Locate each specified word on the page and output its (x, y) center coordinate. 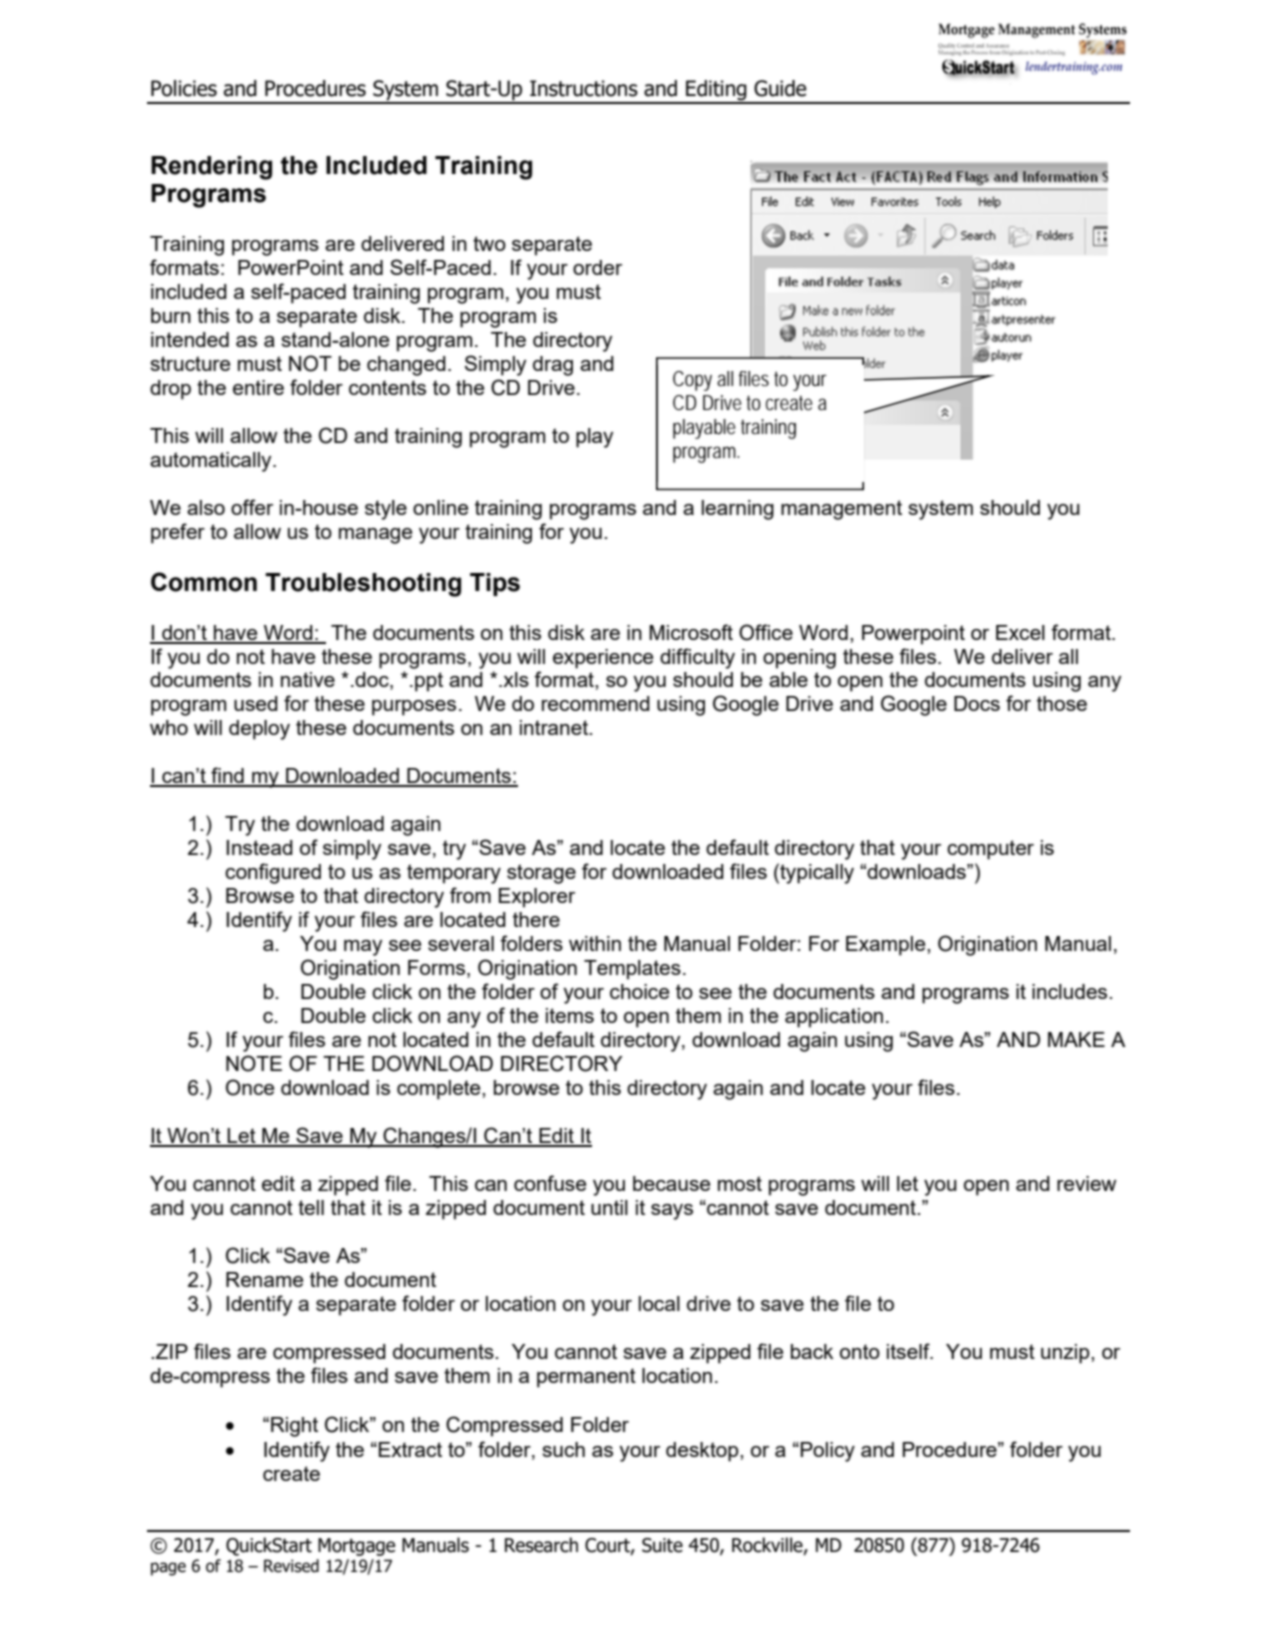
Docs (977, 703)
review (1086, 1183)
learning (738, 510)
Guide (780, 88)
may (363, 948)
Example (887, 946)
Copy (692, 381)
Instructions (584, 88)
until (609, 1207)
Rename (264, 1279)
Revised (291, 1566)
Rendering (211, 168)
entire (258, 387)
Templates (632, 970)
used (256, 703)
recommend (596, 703)
